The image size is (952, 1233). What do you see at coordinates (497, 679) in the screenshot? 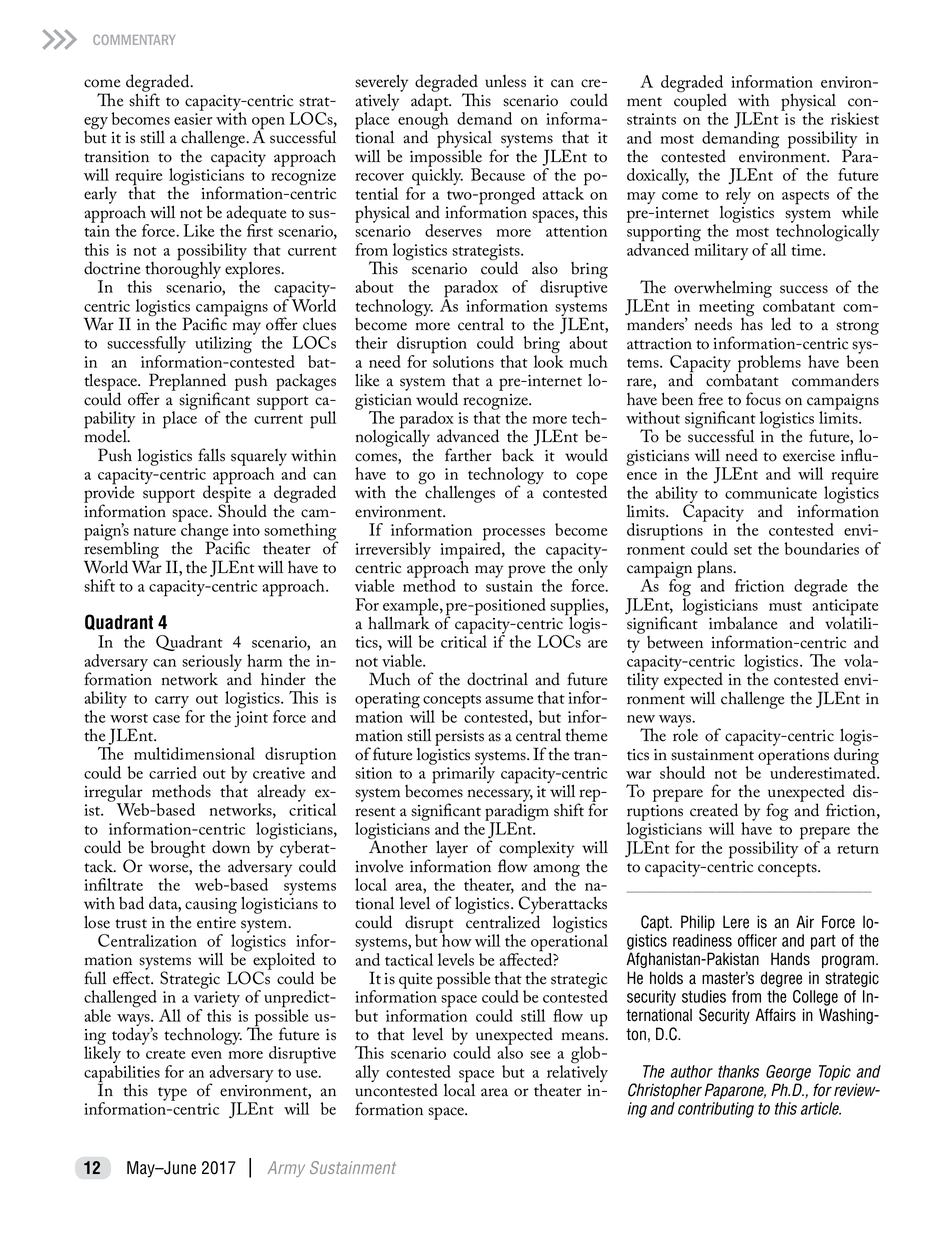
I see `doctrinal` at bounding box center [497, 679].
